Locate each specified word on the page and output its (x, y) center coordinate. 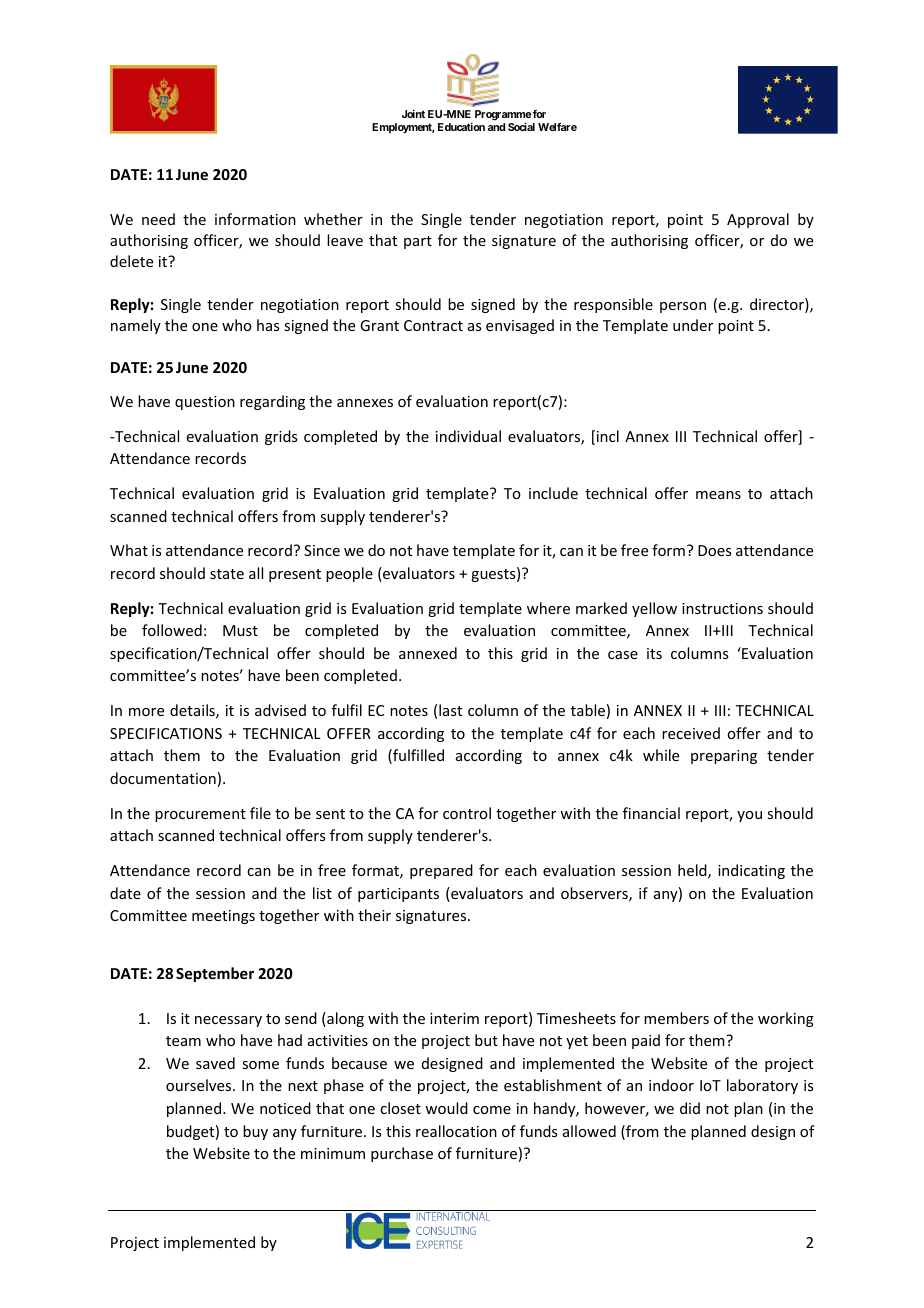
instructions (722, 608)
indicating (751, 871)
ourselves (200, 1085)
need (158, 219)
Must (240, 630)
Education (461, 127)
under (693, 325)
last (450, 710)
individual (468, 436)
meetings (223, 917)
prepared (441, 871)
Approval (758, 220)
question (205, 403)
